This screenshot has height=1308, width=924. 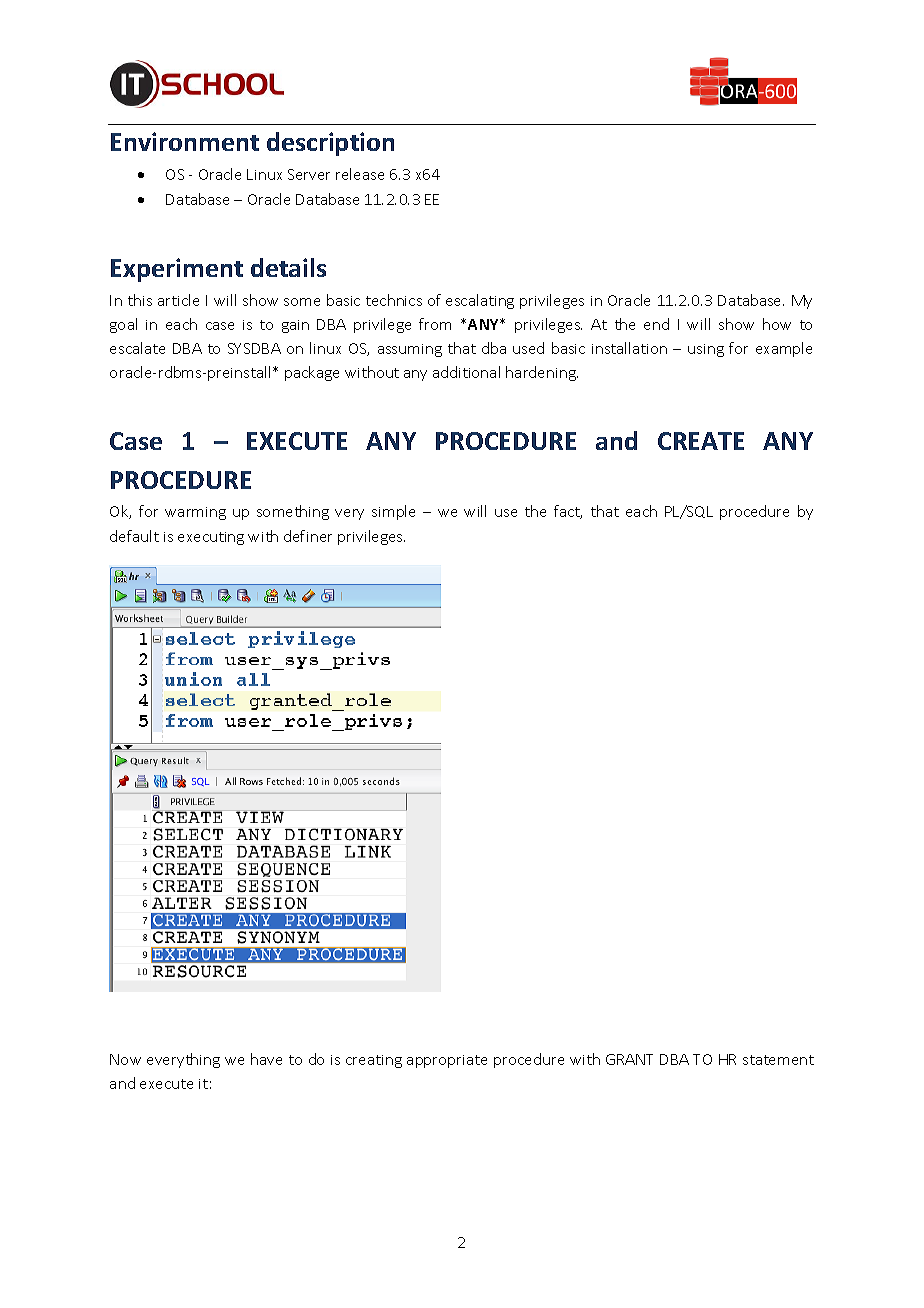 I want to click on statement, so click(x=778, y=1060).
